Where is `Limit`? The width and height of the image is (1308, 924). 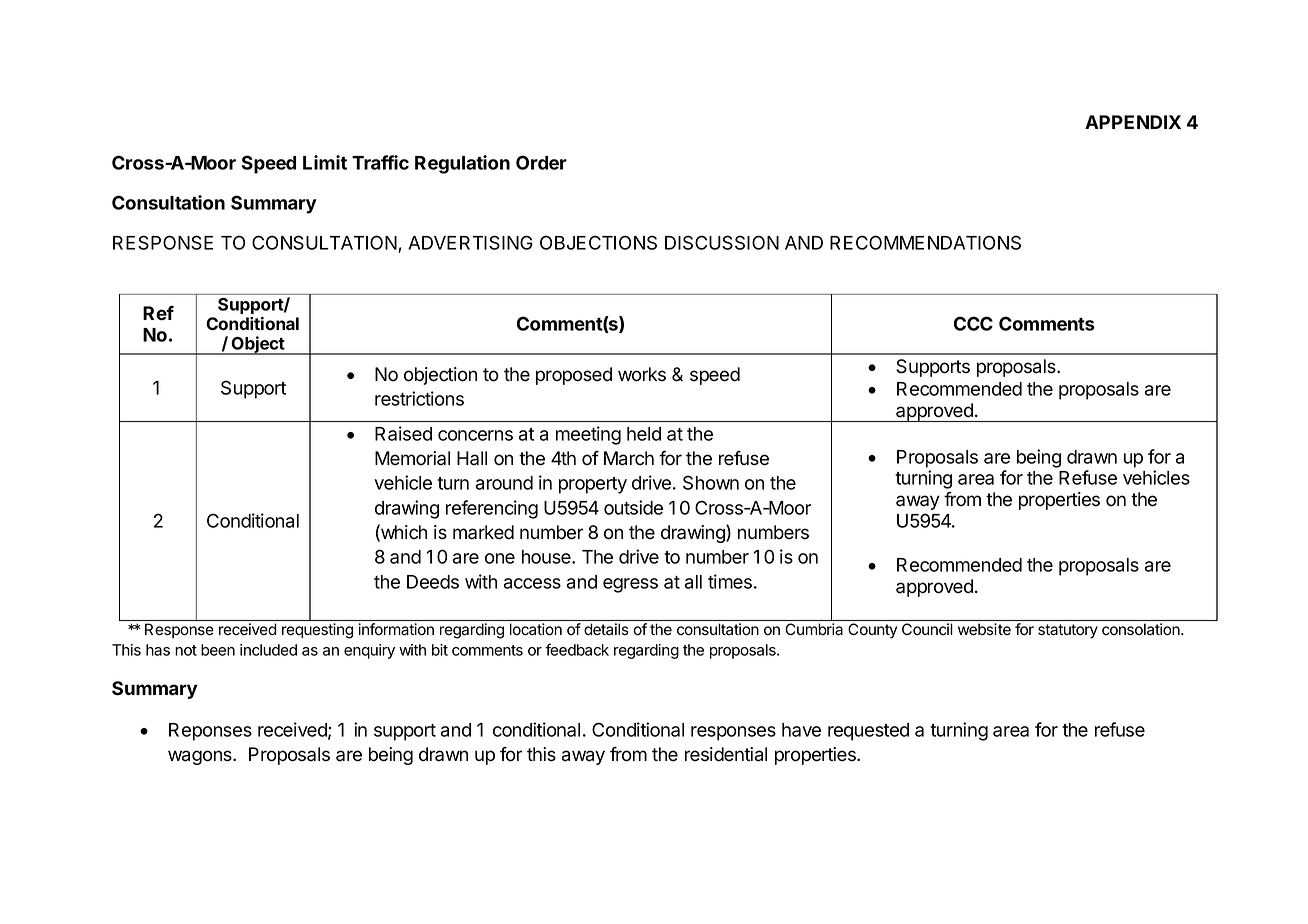 Limit is located at coordinates (325, 162).
